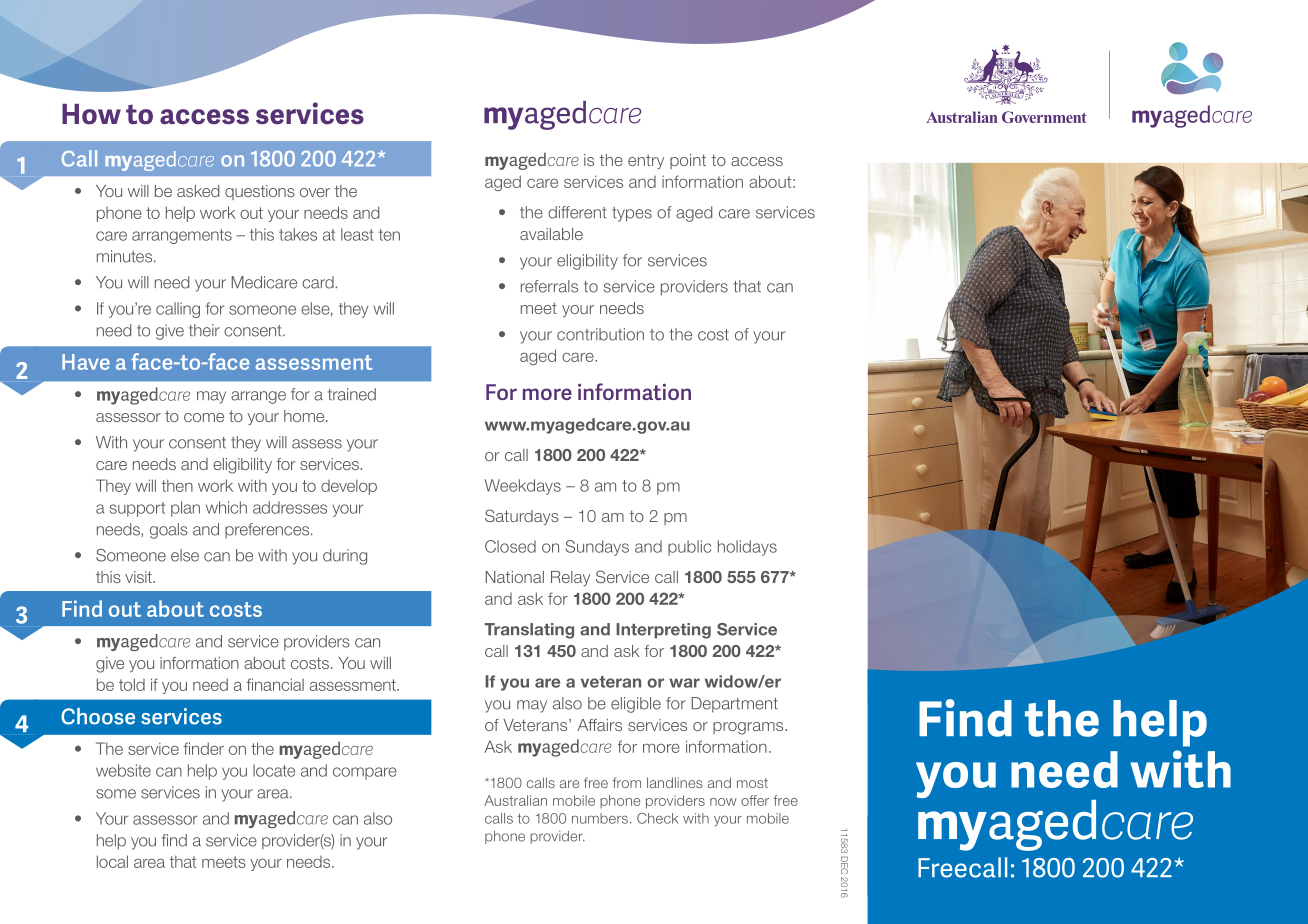  I want to click on local, so click(112, 861).
